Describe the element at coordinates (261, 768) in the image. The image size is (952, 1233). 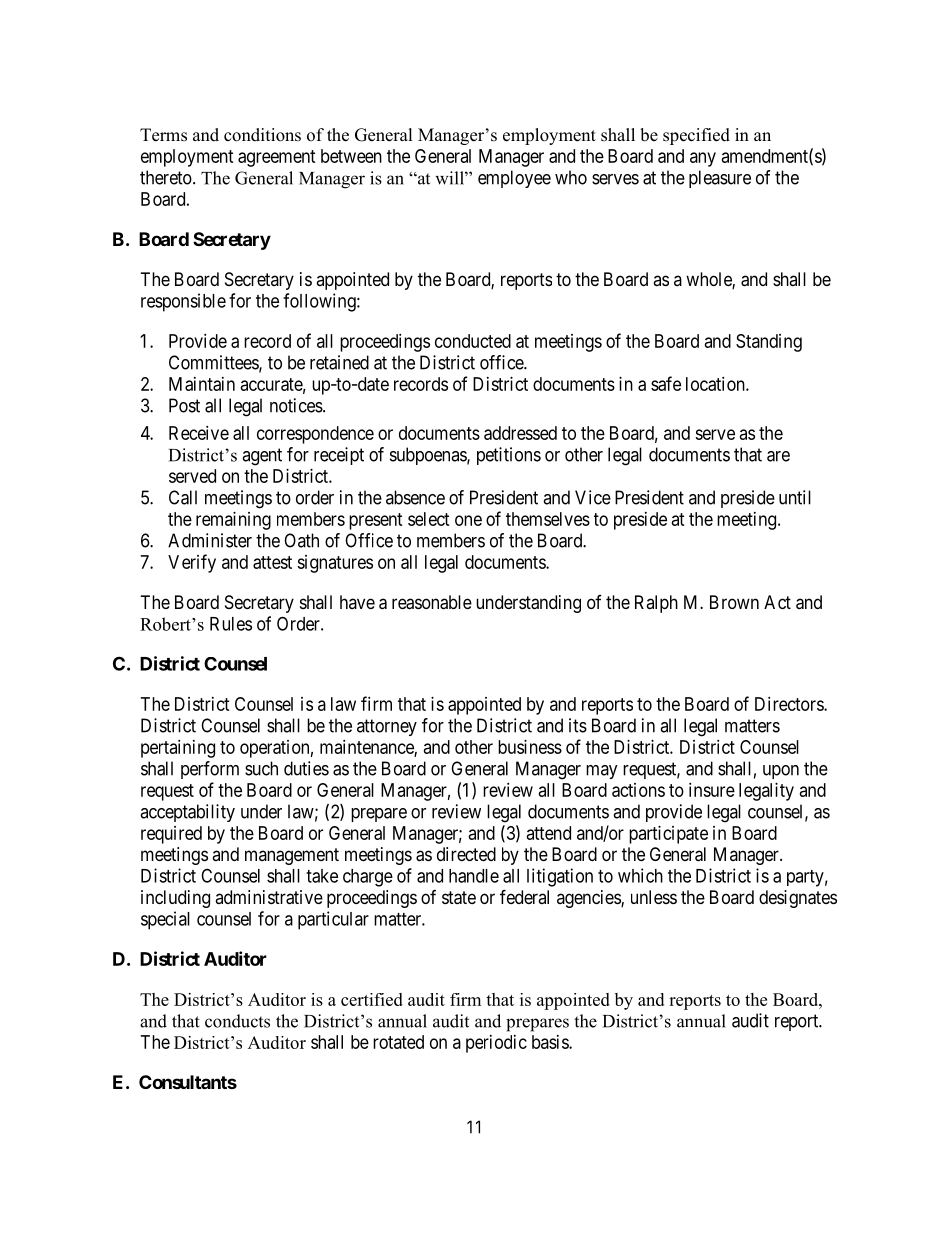
I see `such` at that location.
